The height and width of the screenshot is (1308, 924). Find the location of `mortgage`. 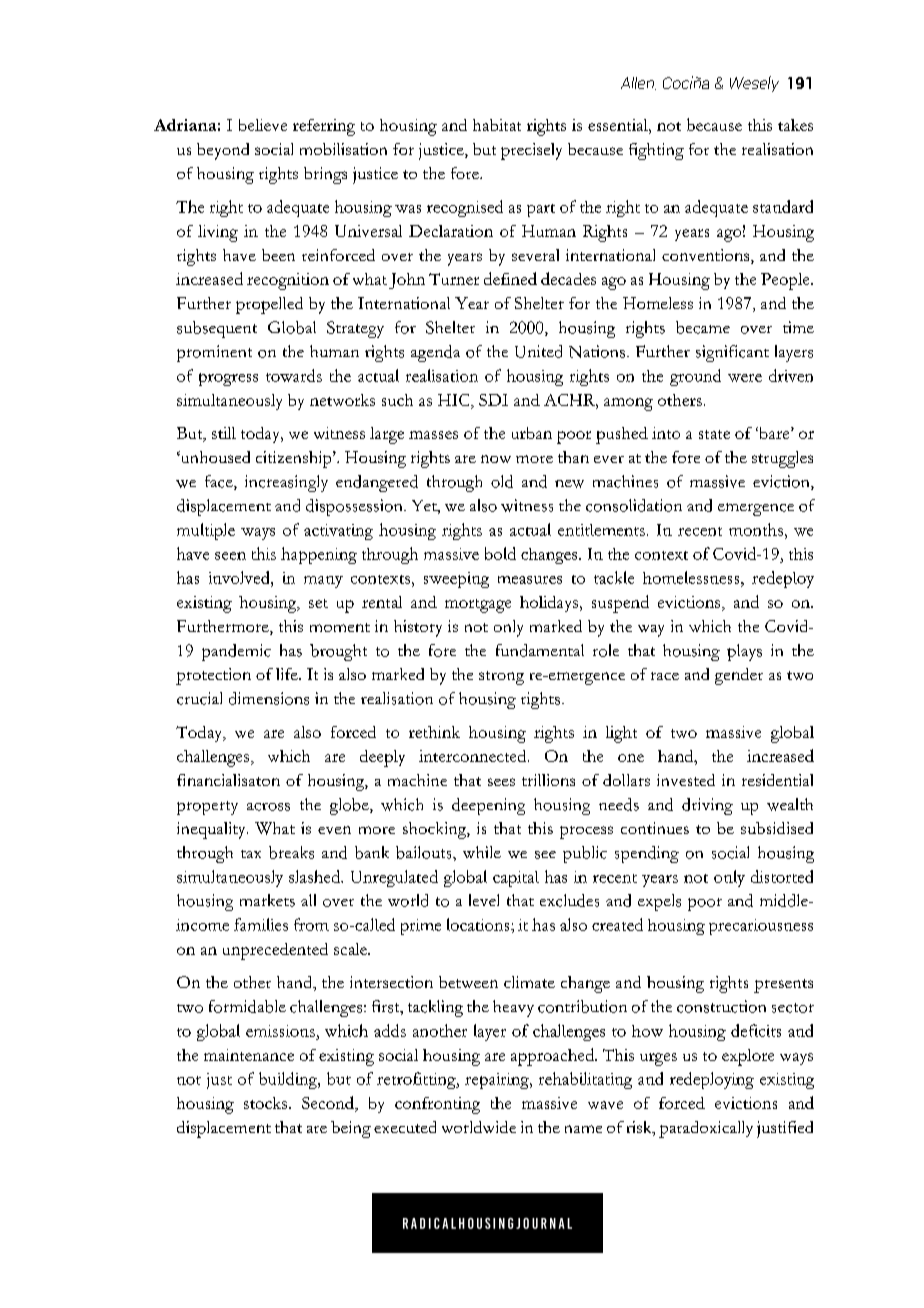

mortgage is located at coordinates (478, 606).
